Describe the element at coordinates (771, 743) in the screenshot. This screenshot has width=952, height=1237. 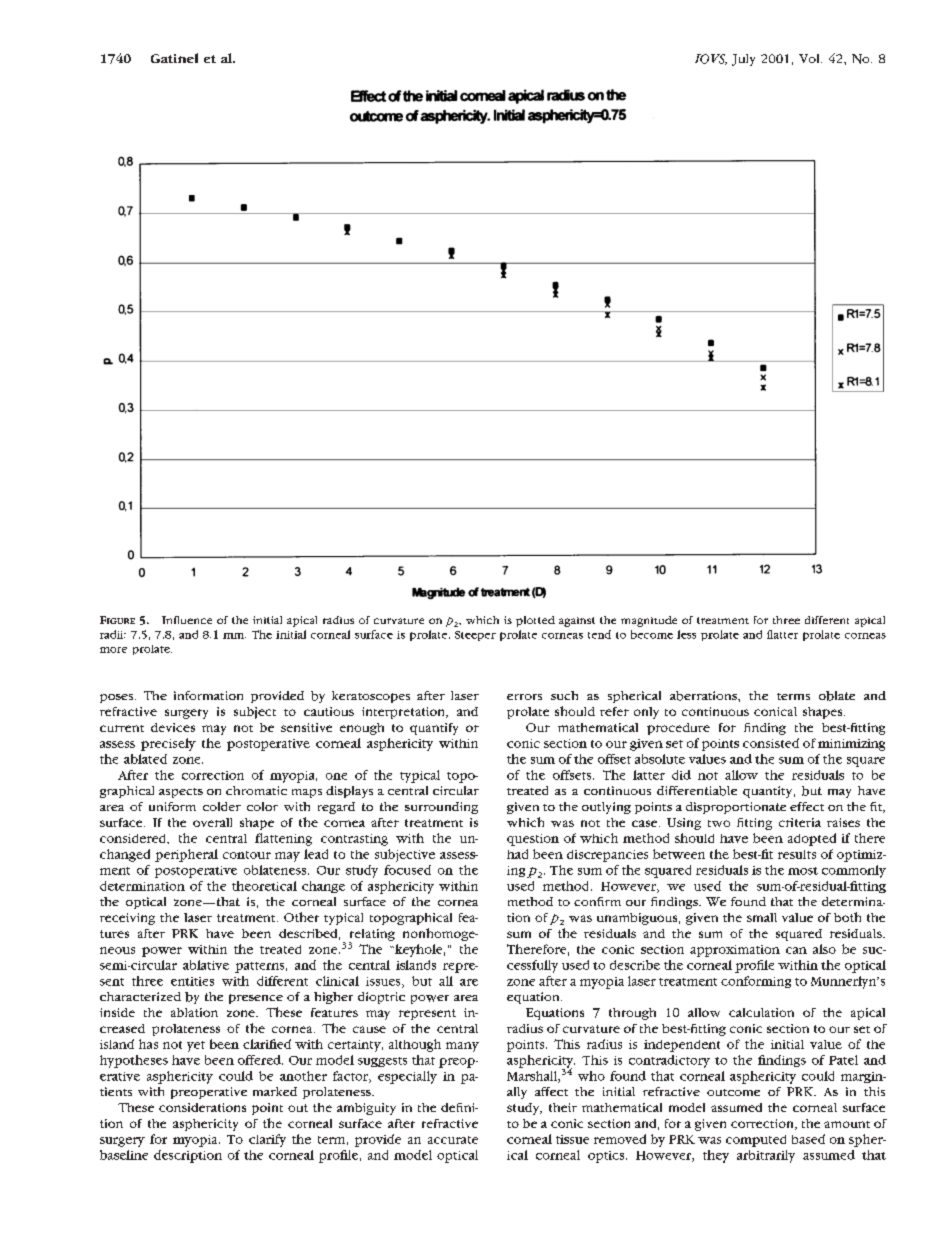
I see `consisted` at that location.
